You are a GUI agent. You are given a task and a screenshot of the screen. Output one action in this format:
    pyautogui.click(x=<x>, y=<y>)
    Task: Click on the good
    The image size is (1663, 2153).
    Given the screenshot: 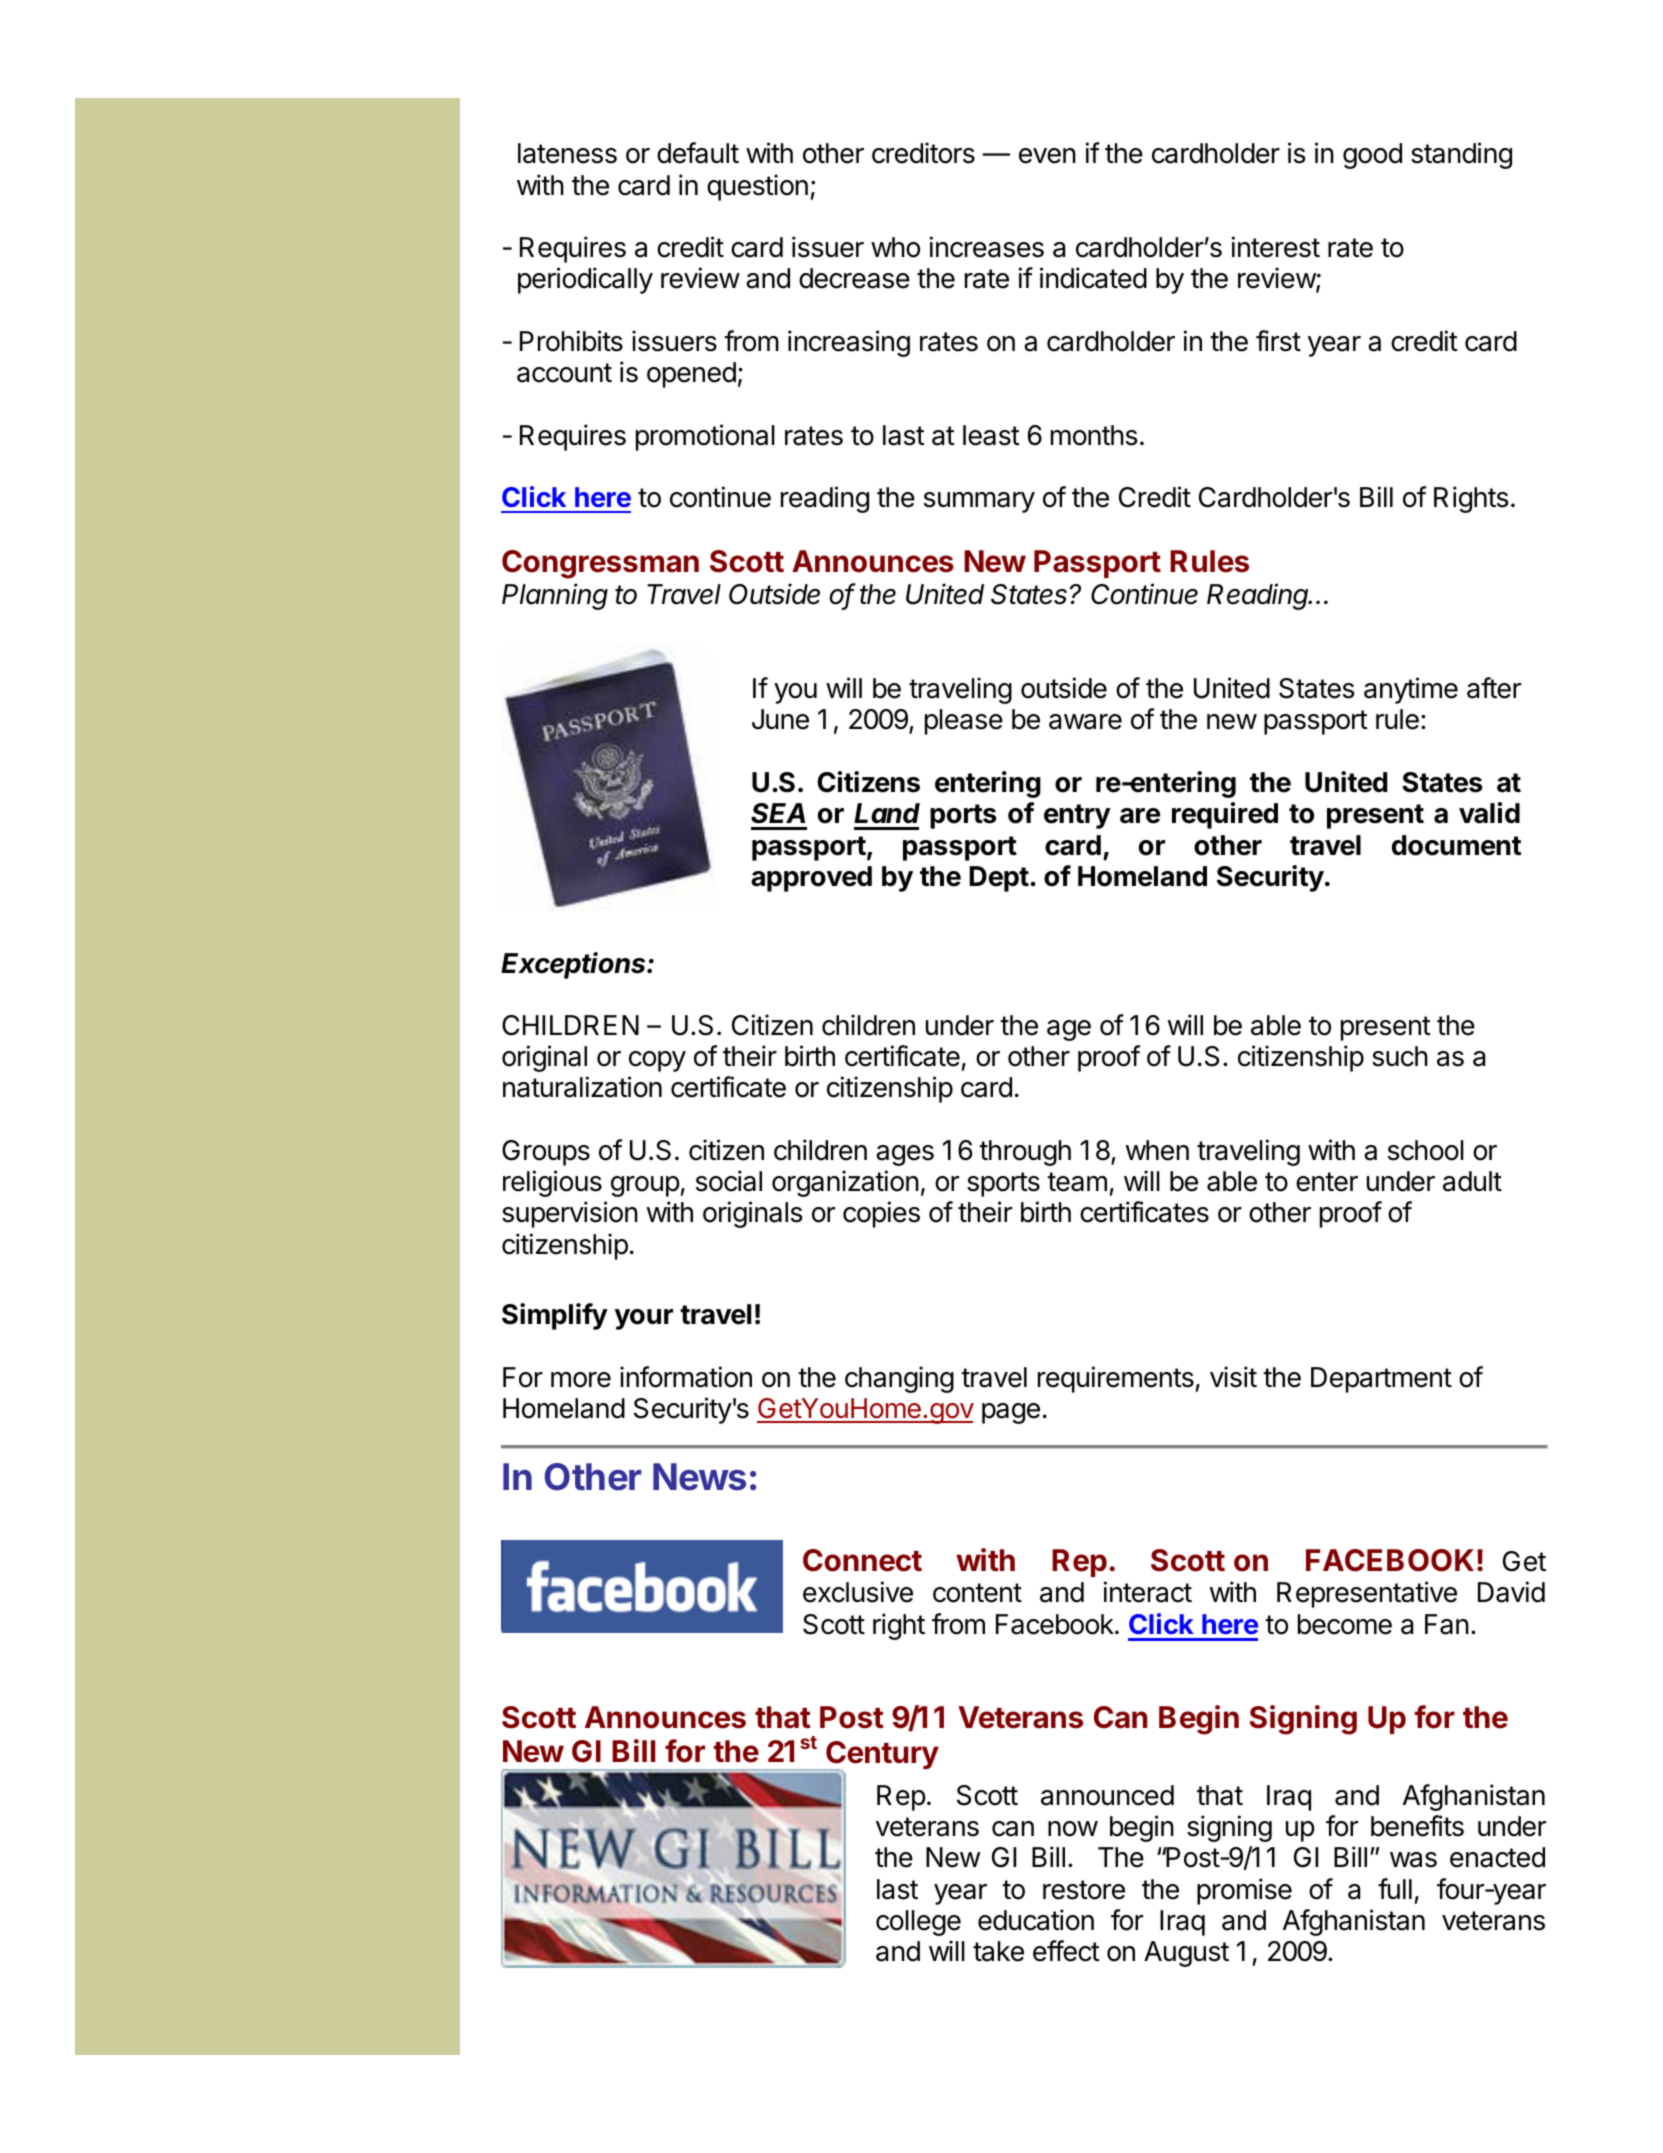 What is the action you would take?
    pyautogui.click(x=1372, y=156)
